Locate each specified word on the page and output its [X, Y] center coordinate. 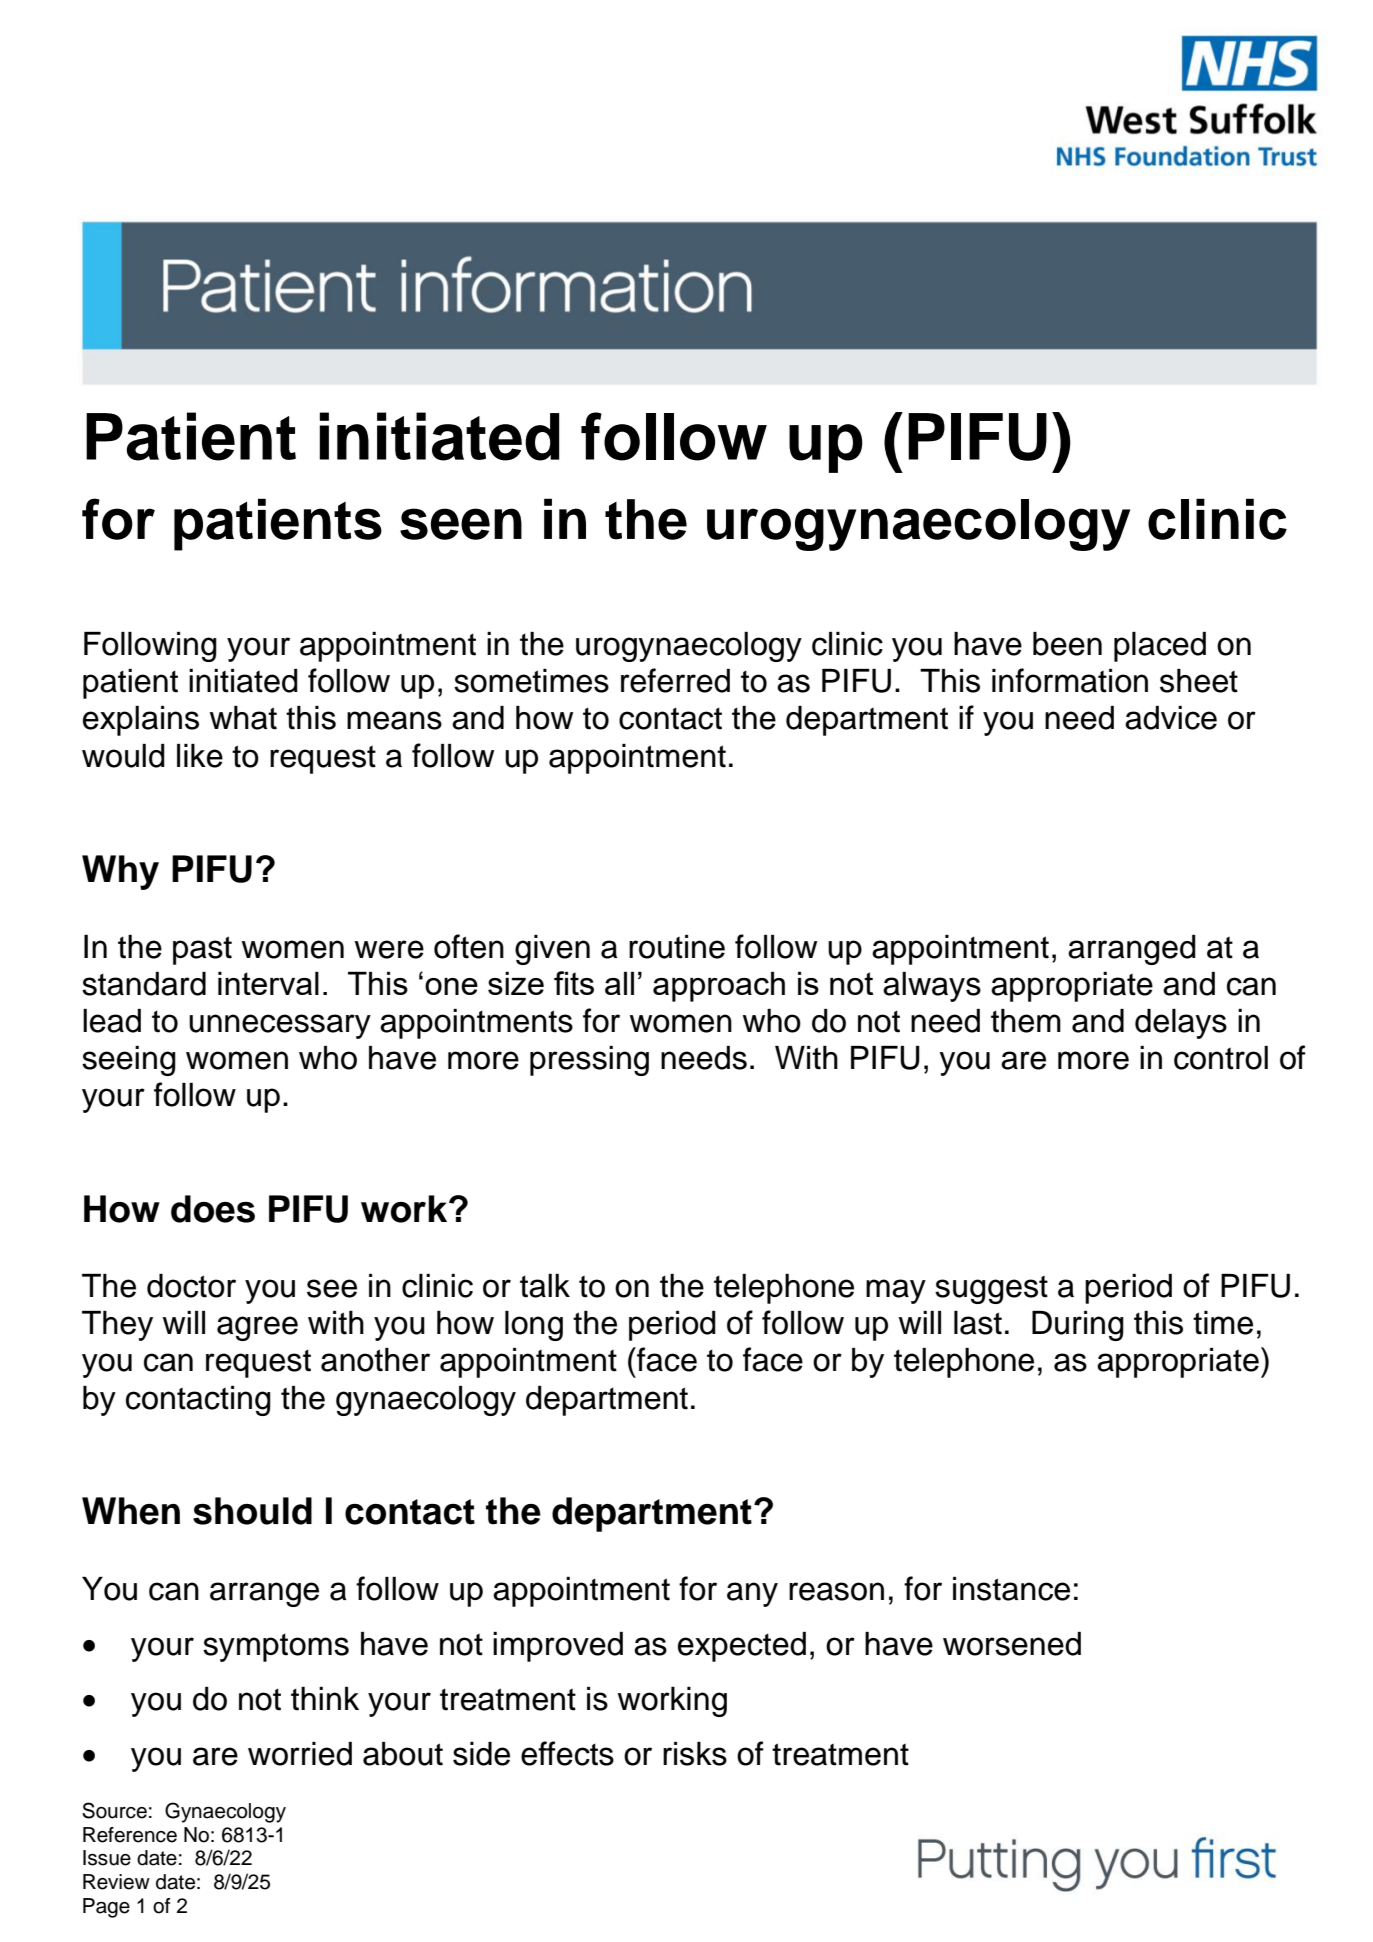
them [1026, 1021]
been [1067, 644]
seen [461, 524]
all [619, 983]
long [534, 1326]
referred [675, 680]
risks [695, 1754]
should [252, 1511]
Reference [130, 1835]
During [1078, 1326]
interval [268, 983]
